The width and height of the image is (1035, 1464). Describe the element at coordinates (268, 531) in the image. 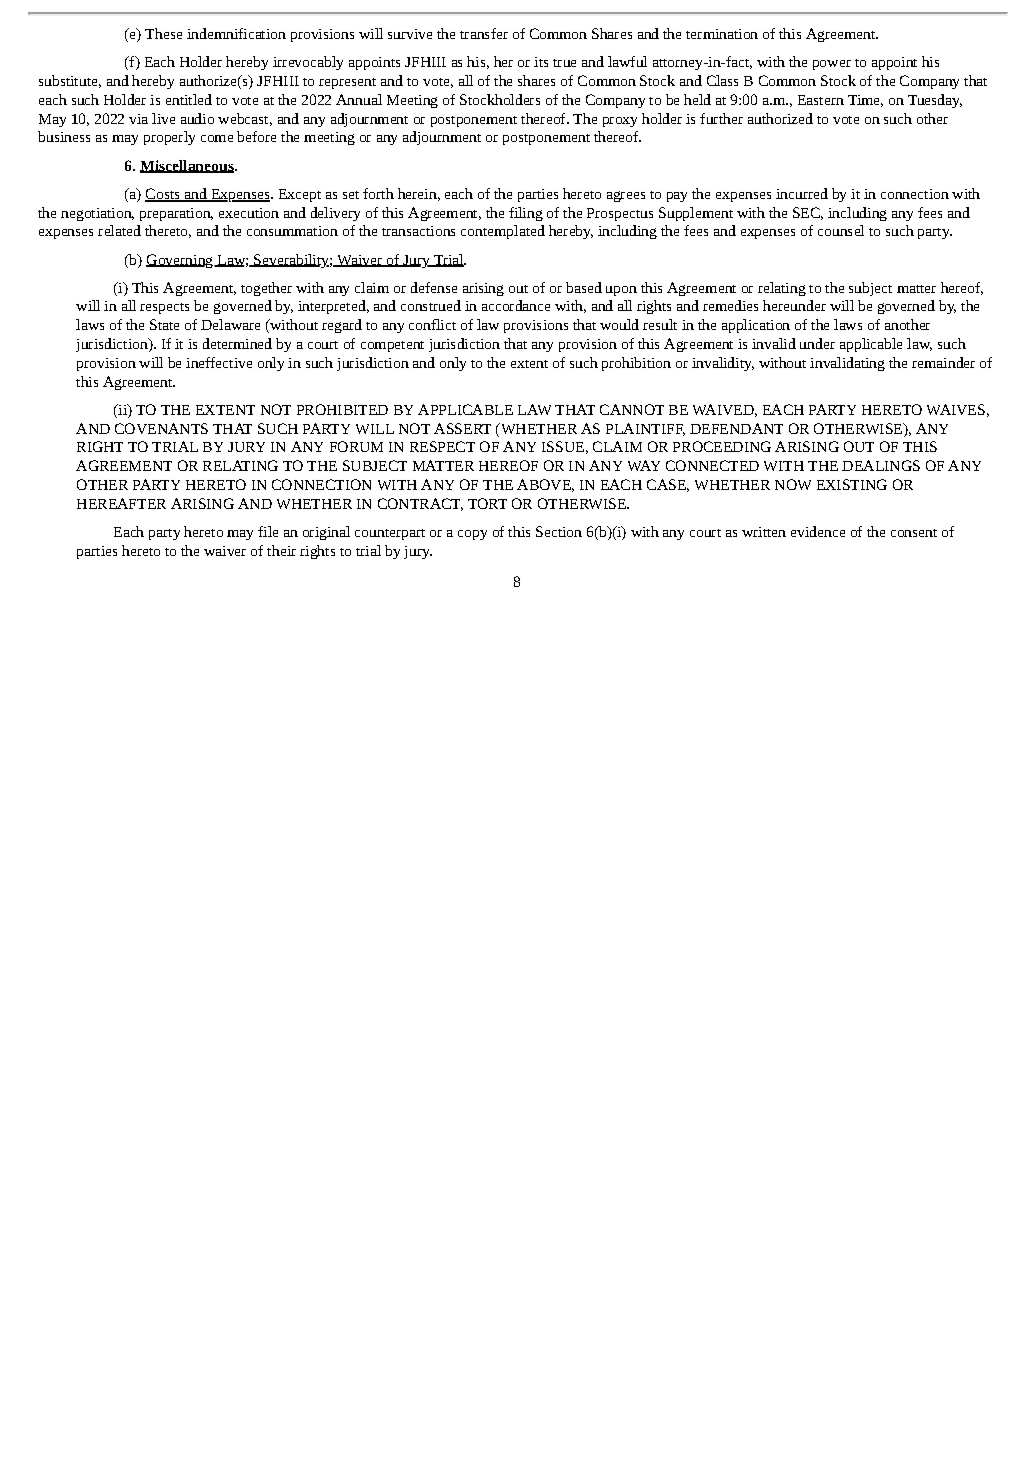

I see `file` at that location.
